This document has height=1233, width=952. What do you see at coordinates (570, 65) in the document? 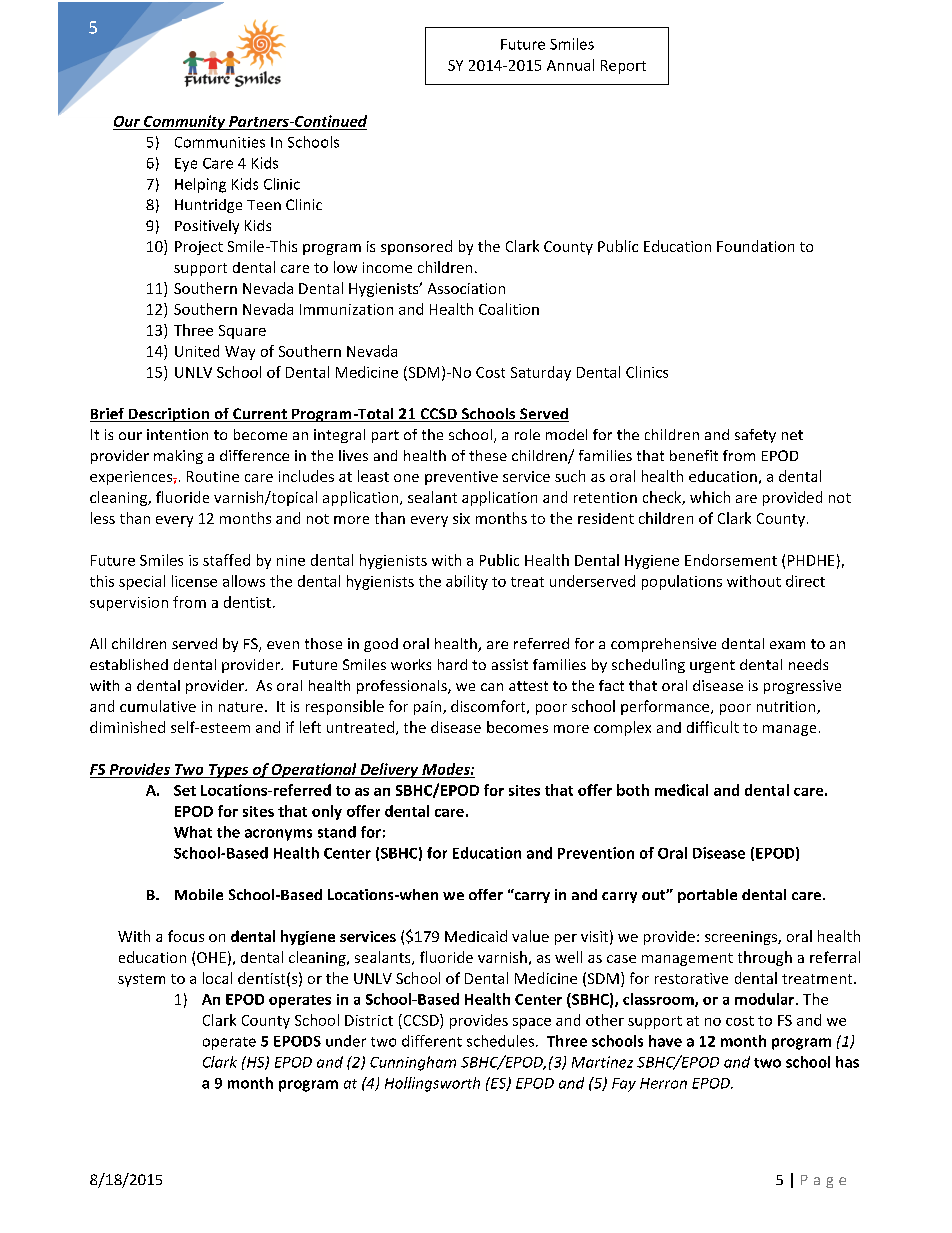
I see `Annual` at bounding box center [570, 65].
